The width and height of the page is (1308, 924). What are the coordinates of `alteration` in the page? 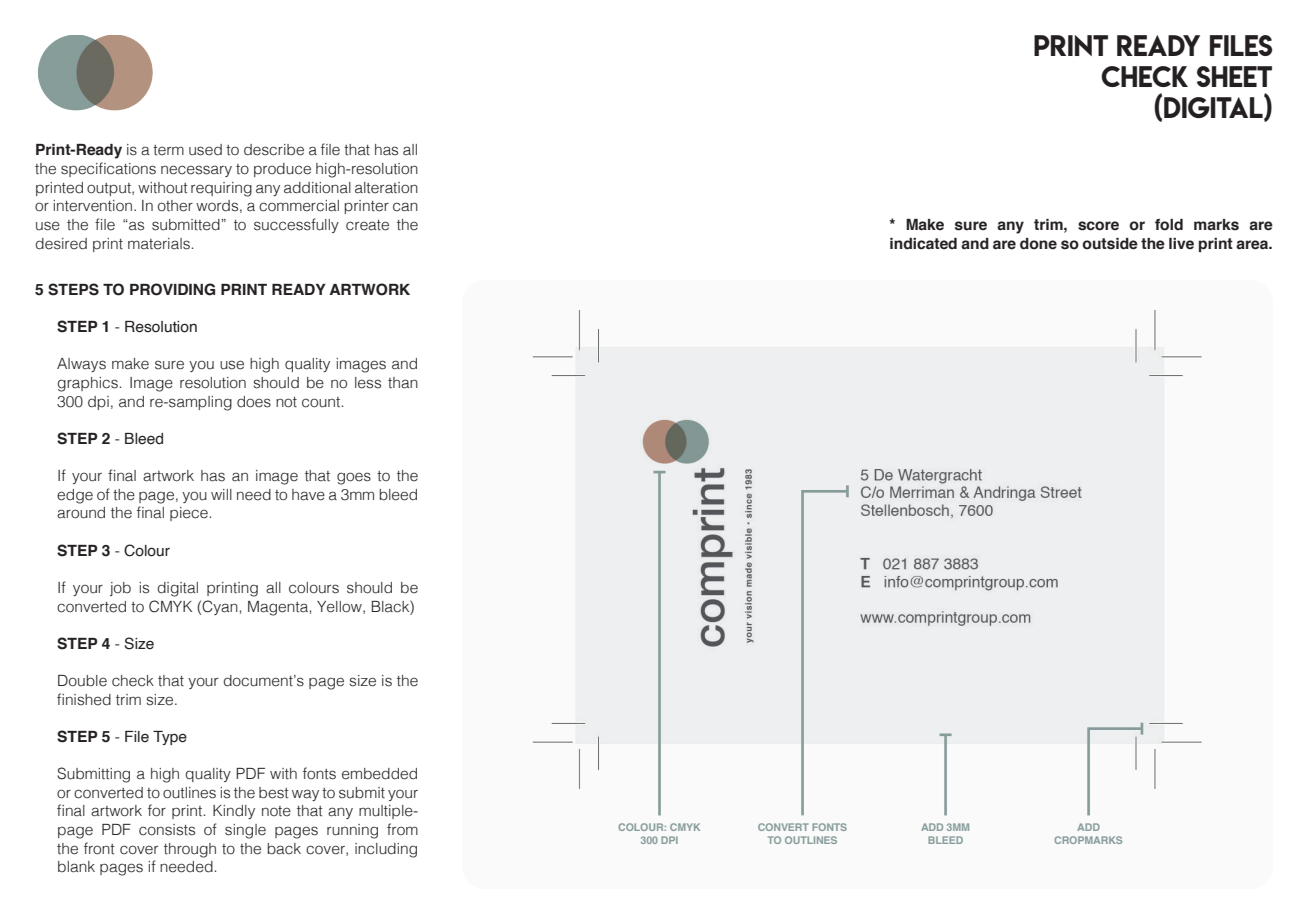 It's located at (386, 188).
